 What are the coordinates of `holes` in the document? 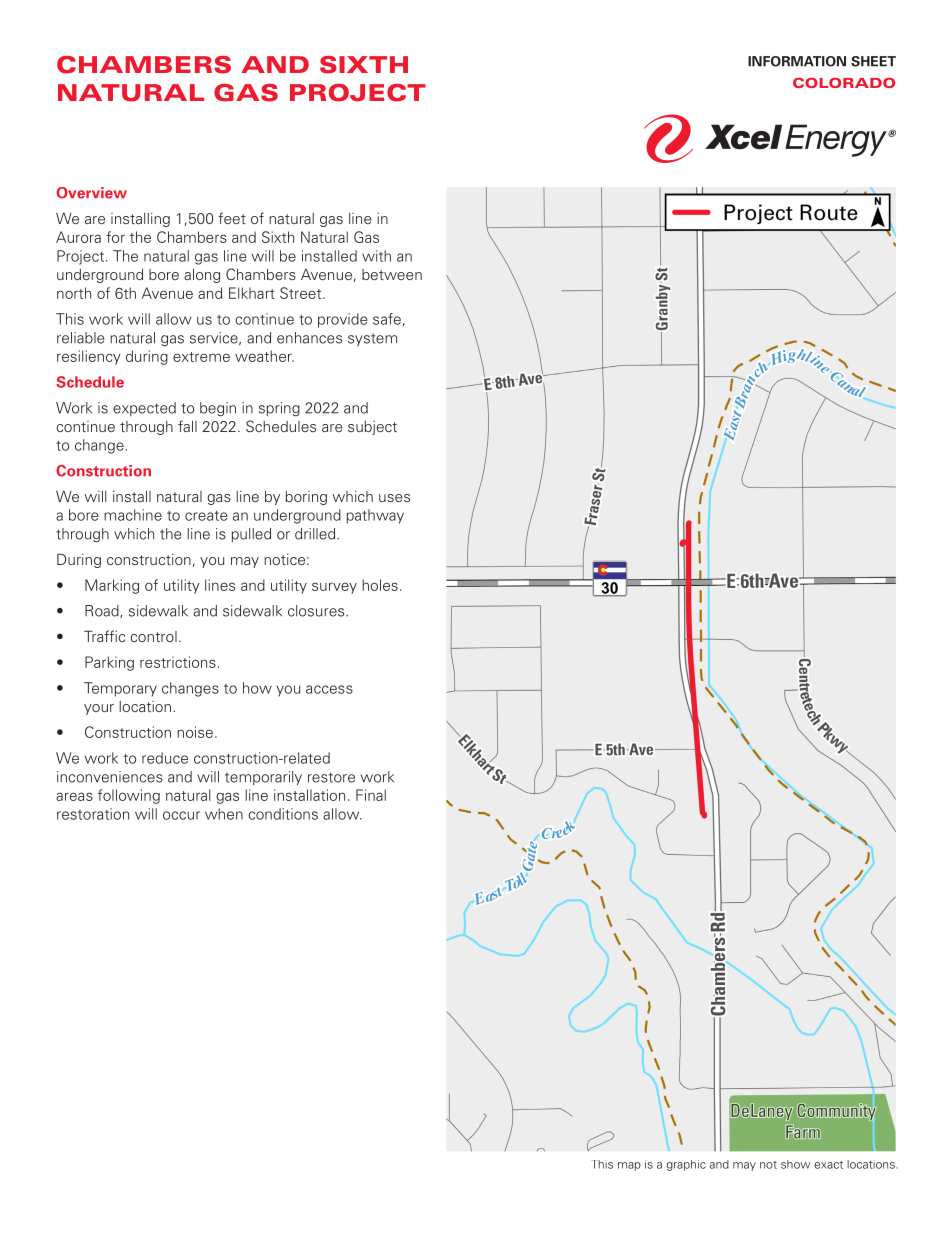 It's located at (380, 585).
